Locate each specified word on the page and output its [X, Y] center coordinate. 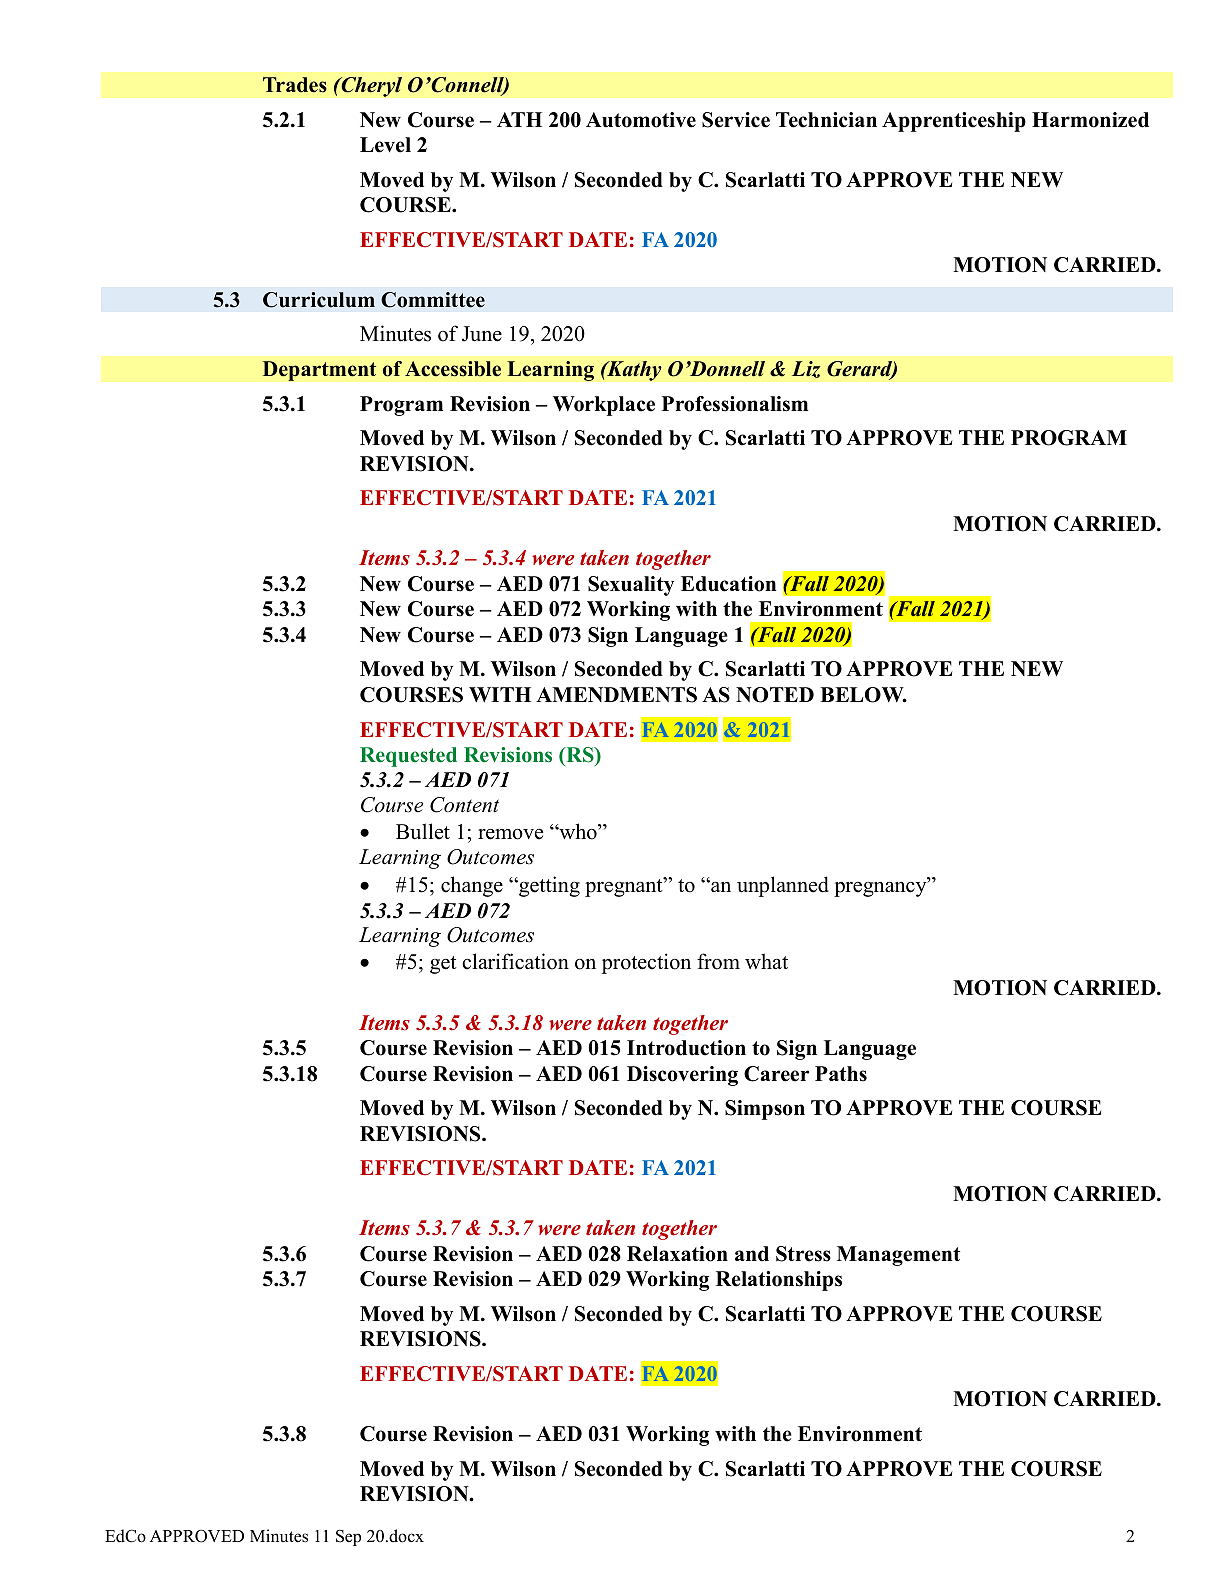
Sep [348, 1537]
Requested [408, 757]
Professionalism [735, 404]
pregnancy [881, 888]
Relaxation [677, 1254]
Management [898, 1256]
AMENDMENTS [616, 695]
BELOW [863, 695]
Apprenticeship [954, 122]
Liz [806, 369]
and [752, 1254]
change [472, 886]
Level [385, 145]
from [718, 961]
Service [736, 120]
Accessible [453, 369]
